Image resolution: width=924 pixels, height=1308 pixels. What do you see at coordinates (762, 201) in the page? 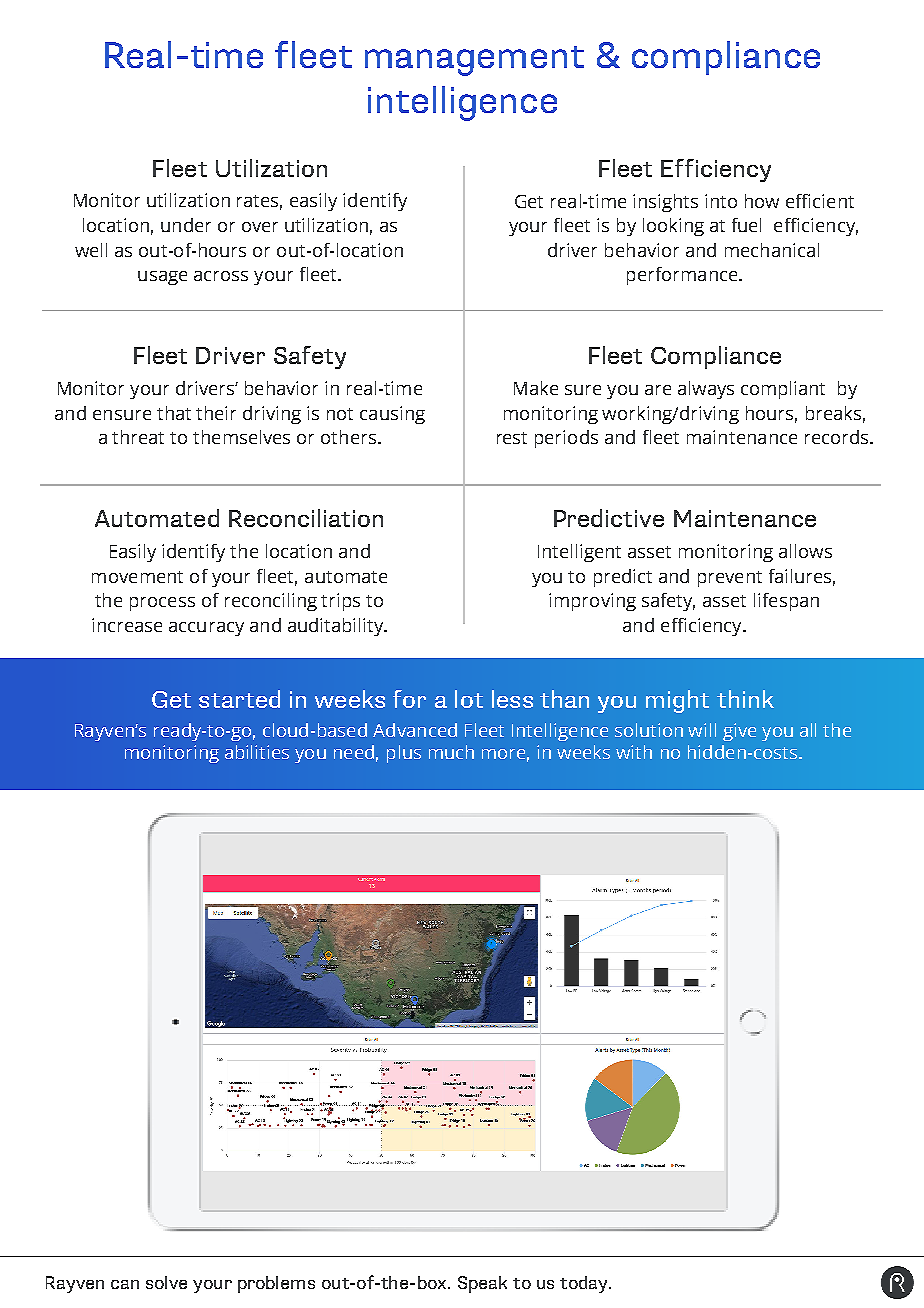
I see `how` at bounding box center [762, 201].
